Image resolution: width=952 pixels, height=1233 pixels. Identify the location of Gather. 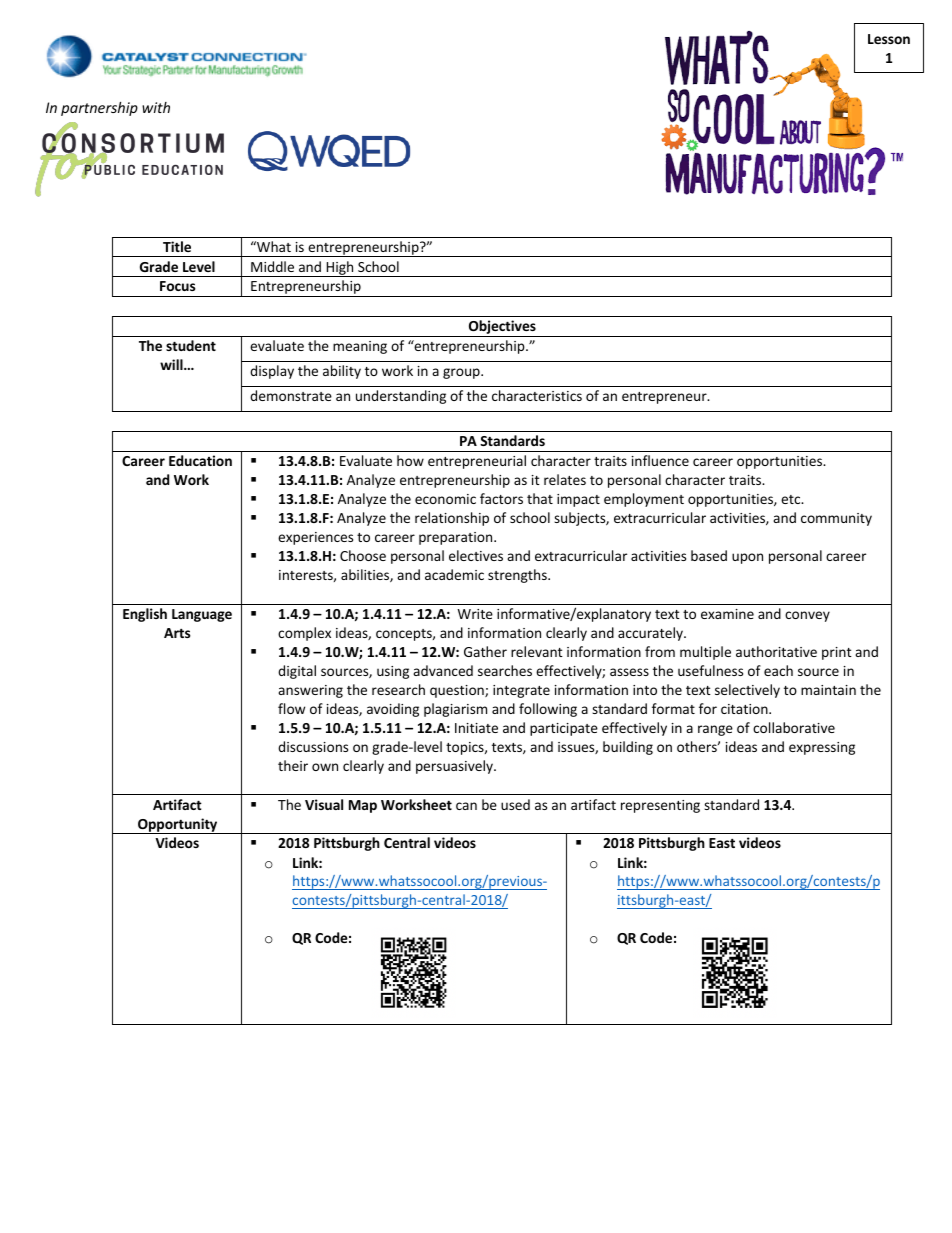
(485, 651).
